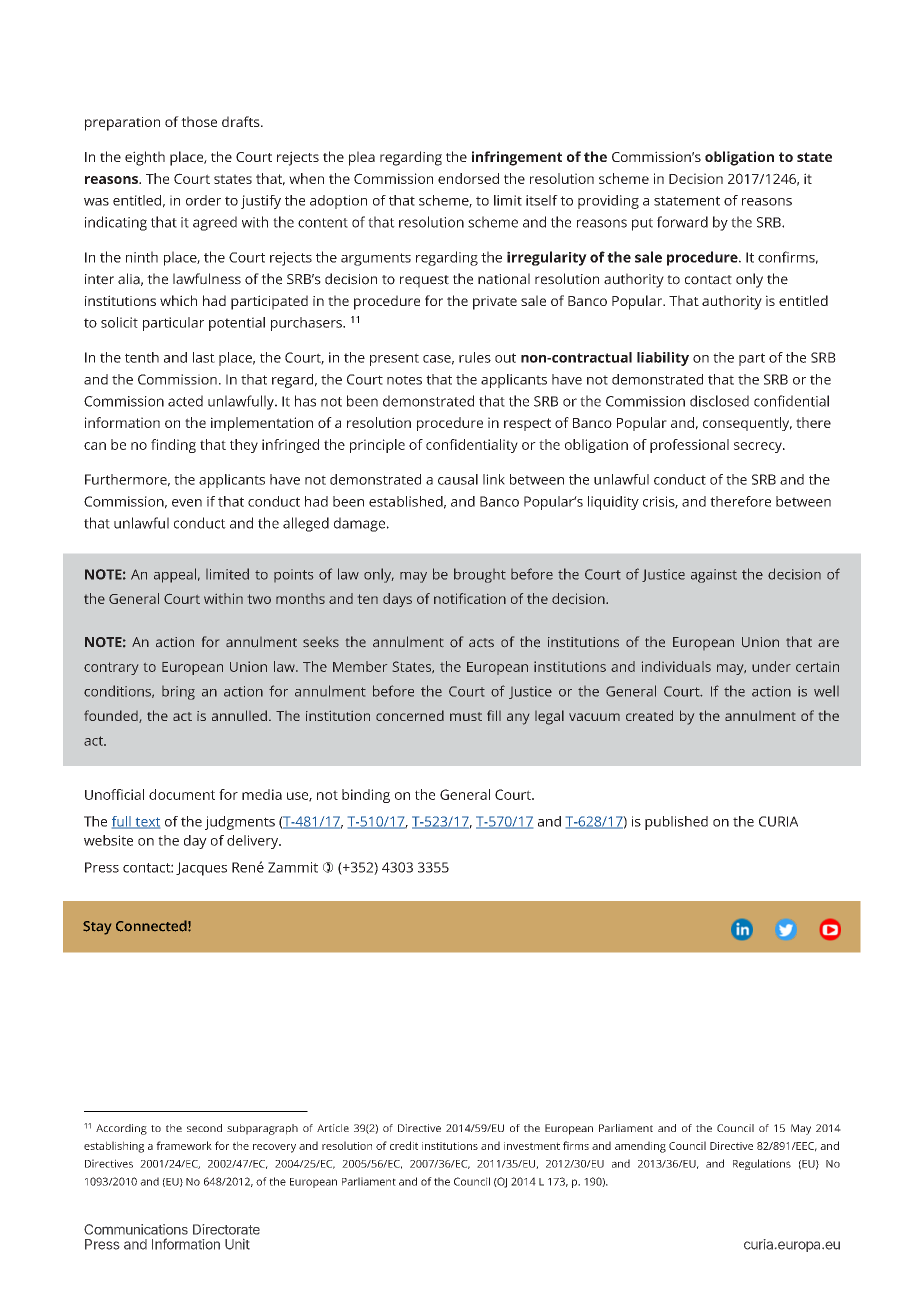 Image resolution: width=924 pixels, height=1308 pixels. Describe the element at coordinates (747, 424) in the screenshot. I see `consequently` at that location.
